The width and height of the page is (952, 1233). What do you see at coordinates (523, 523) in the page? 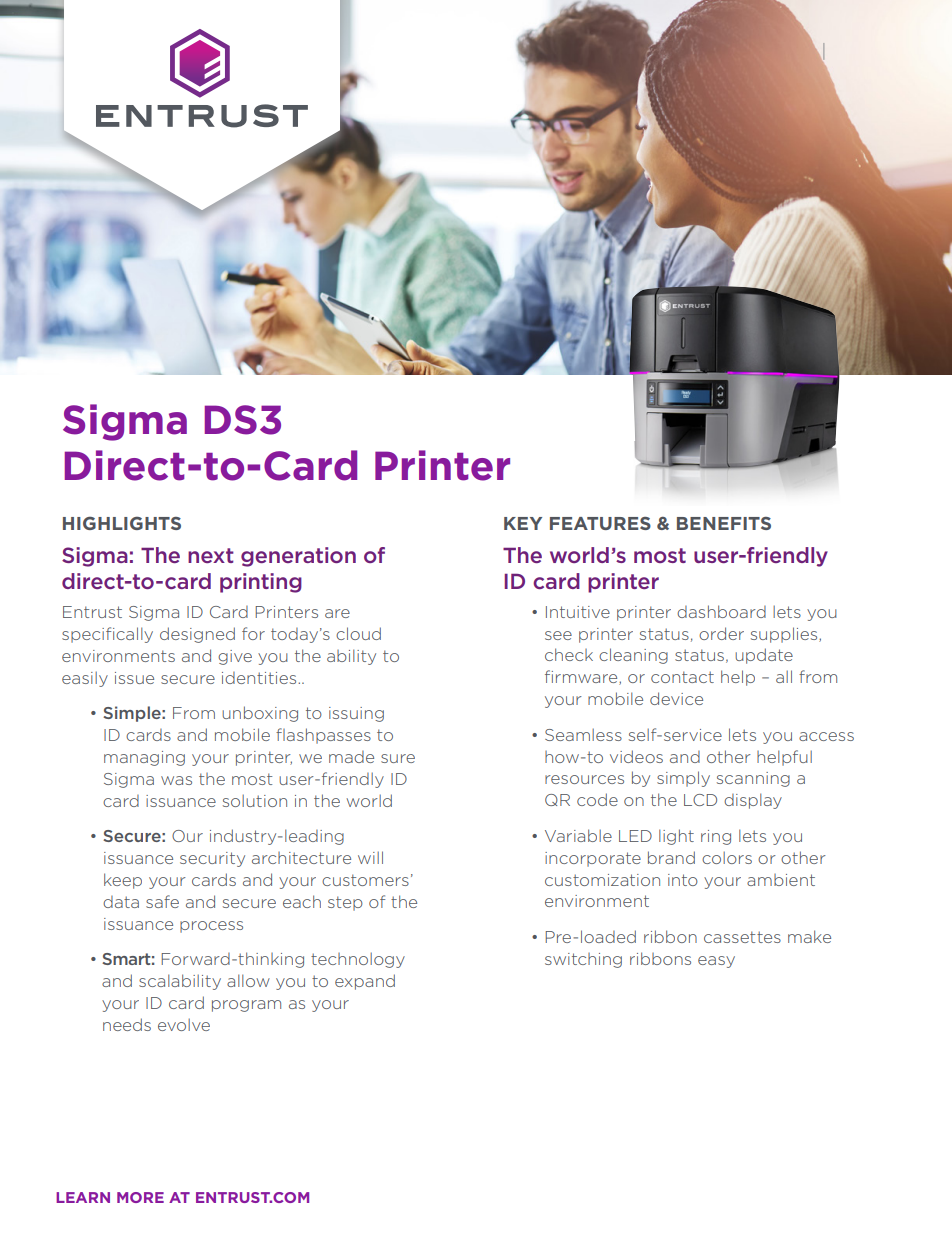
I see `KEY` at bounding box center [523, 523].
